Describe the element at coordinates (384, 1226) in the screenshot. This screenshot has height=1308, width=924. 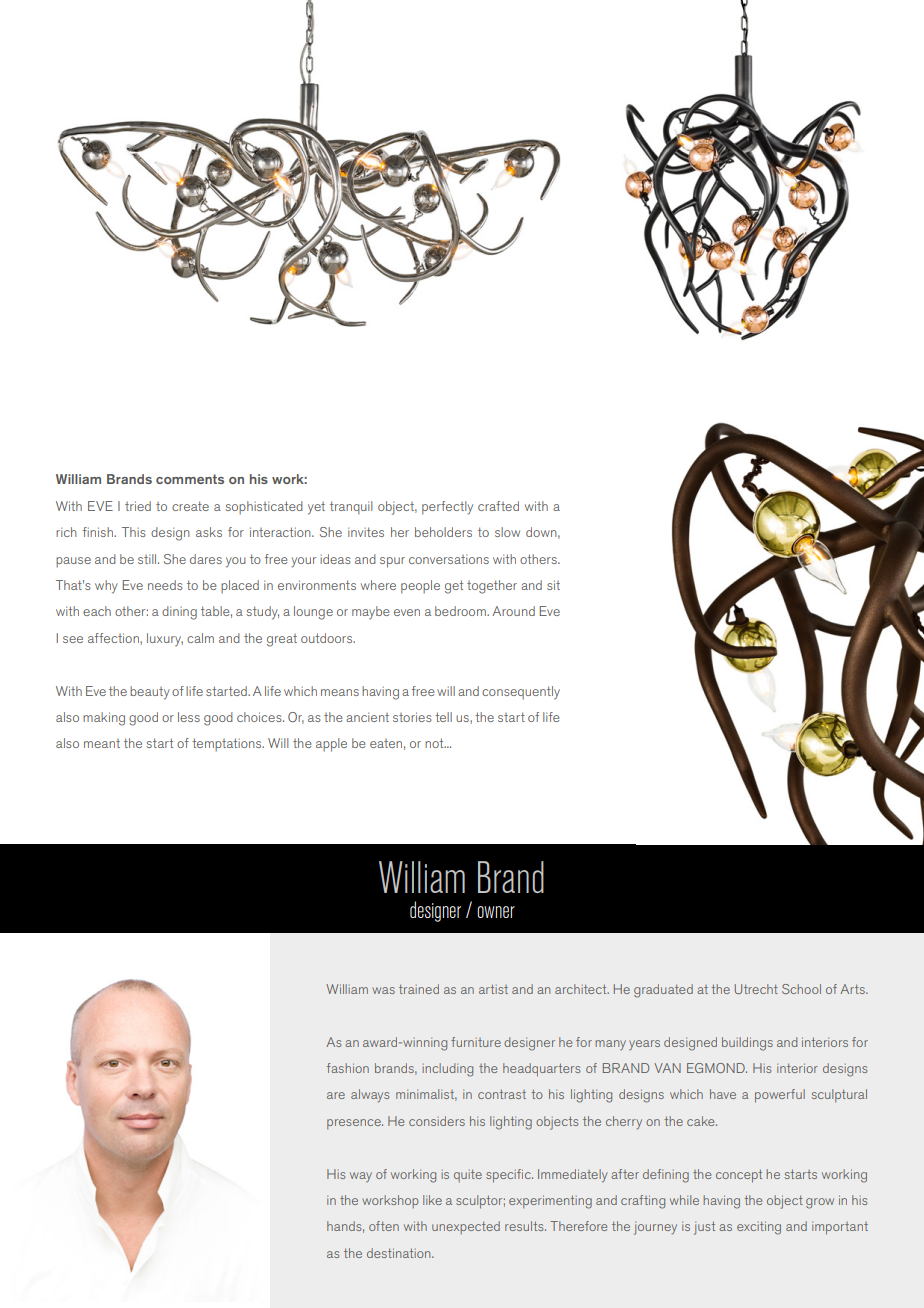
I see `often` at that location.
